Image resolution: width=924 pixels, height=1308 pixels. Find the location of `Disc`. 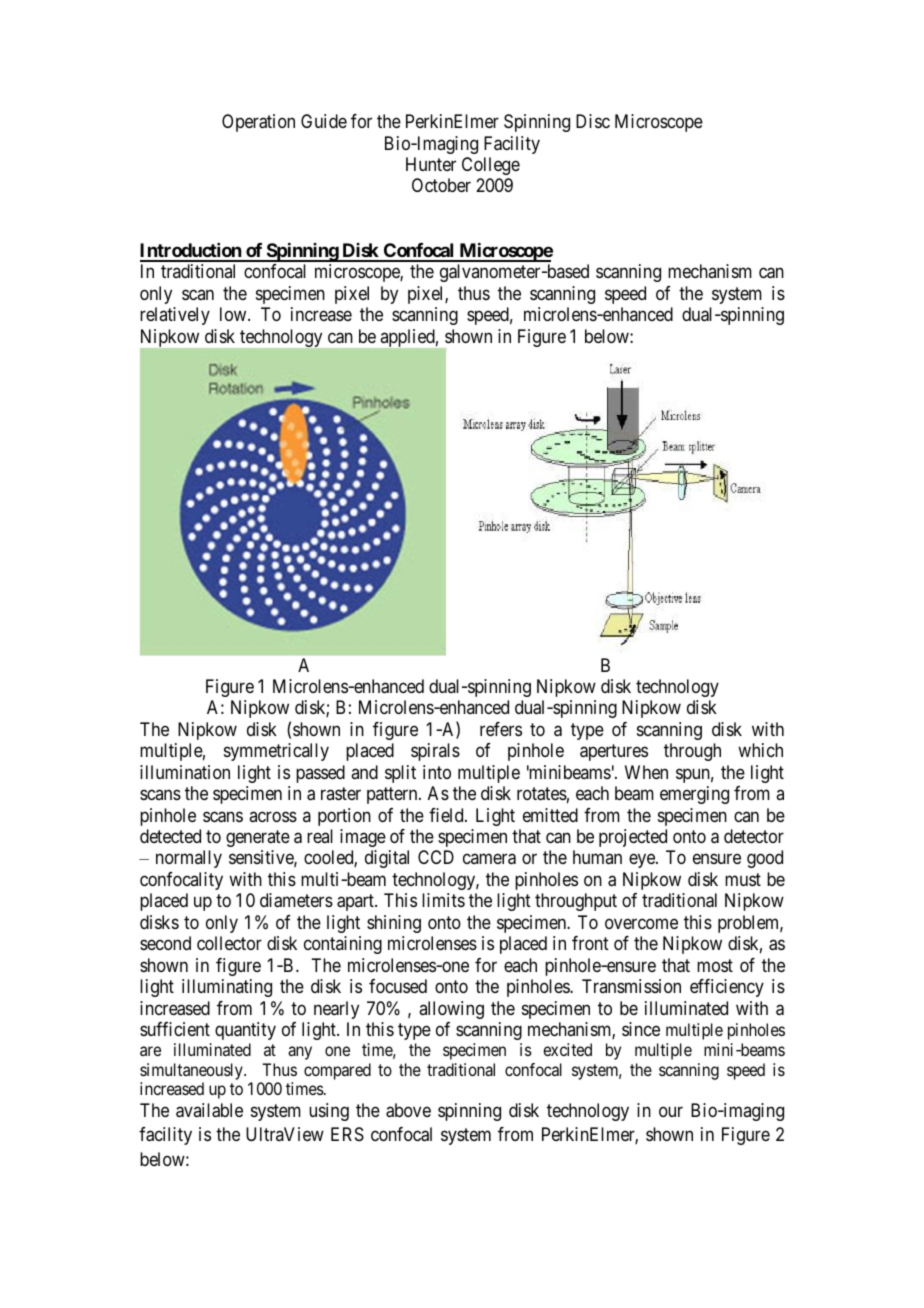

Disc is located at coordinates (593, 121).
